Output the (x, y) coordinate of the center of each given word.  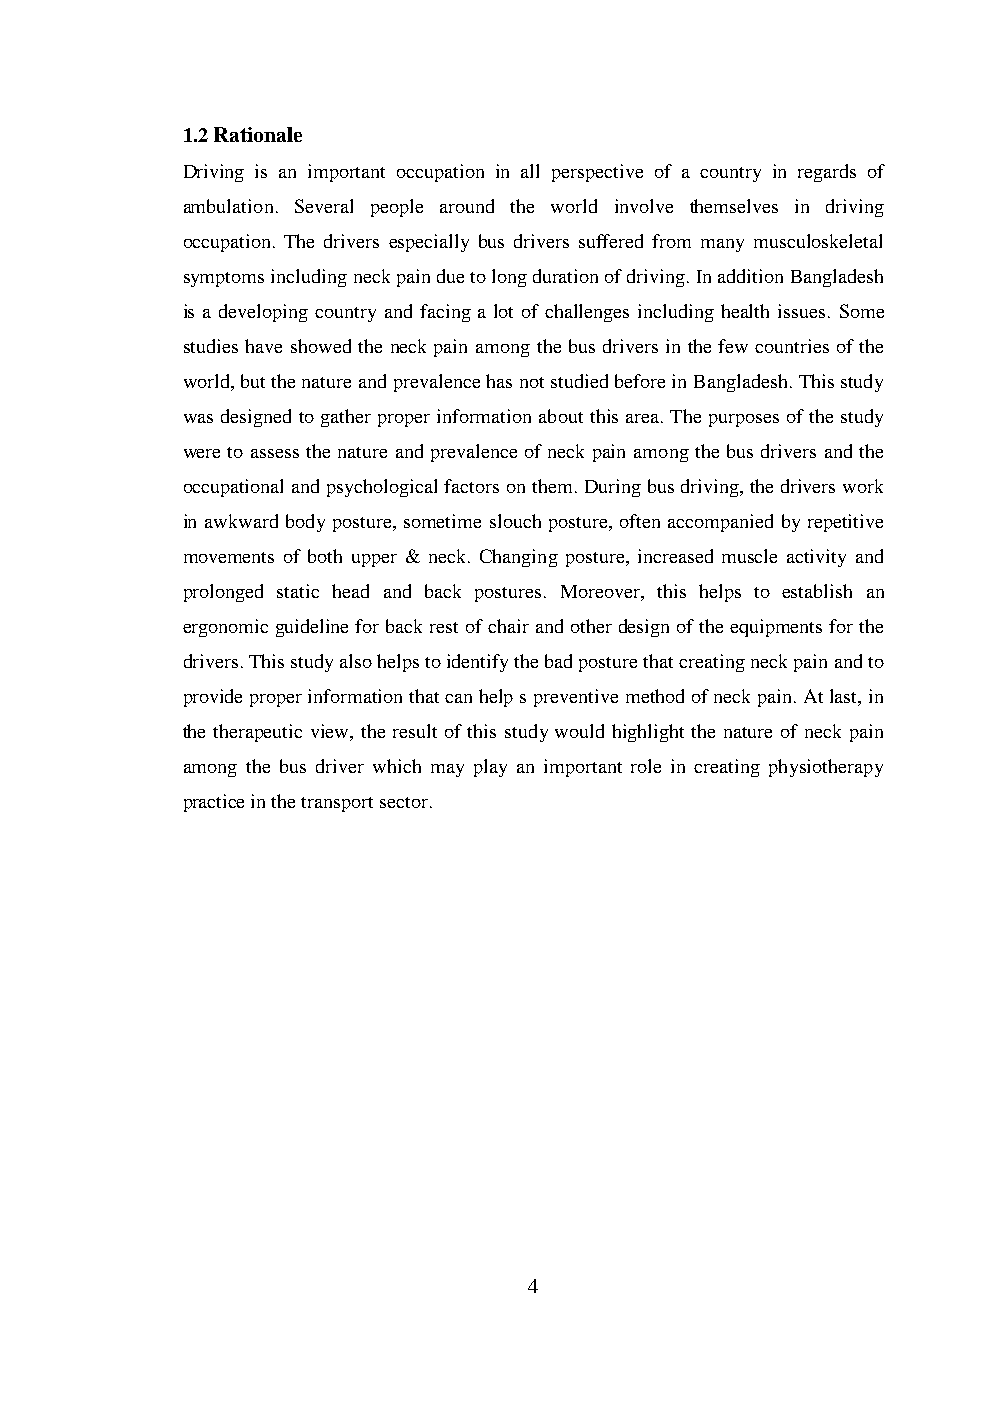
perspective (597, 173)
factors (471, 486)
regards (827, 173)
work (863, 486)
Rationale (258, 134)
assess (275, 453)
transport (337, 804)
